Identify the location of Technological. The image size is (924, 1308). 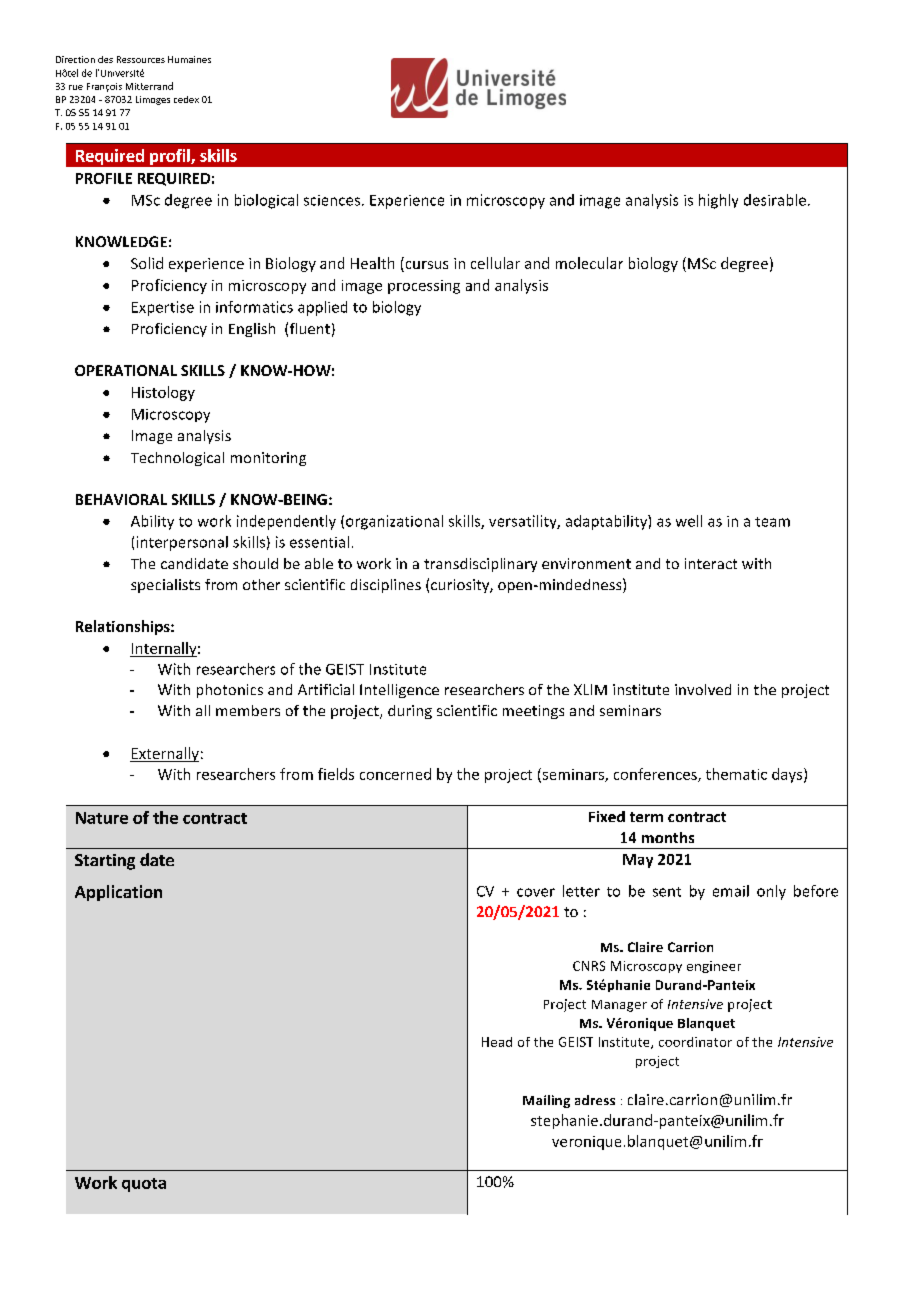
(177, 459).
